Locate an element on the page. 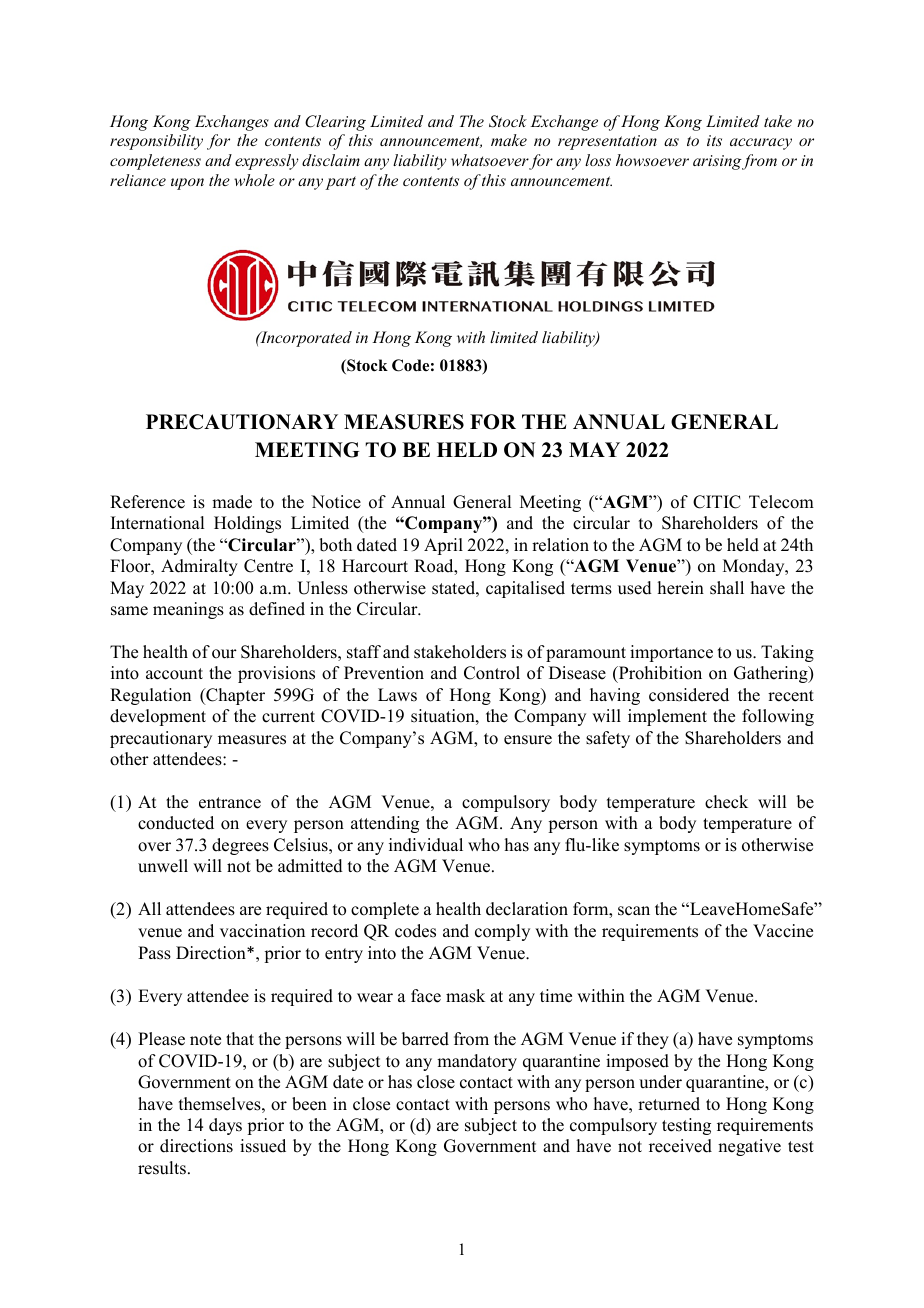 Image resolution: width=924 pixels, height=1308 pixels. upon is located at coordinates (187, 184).
